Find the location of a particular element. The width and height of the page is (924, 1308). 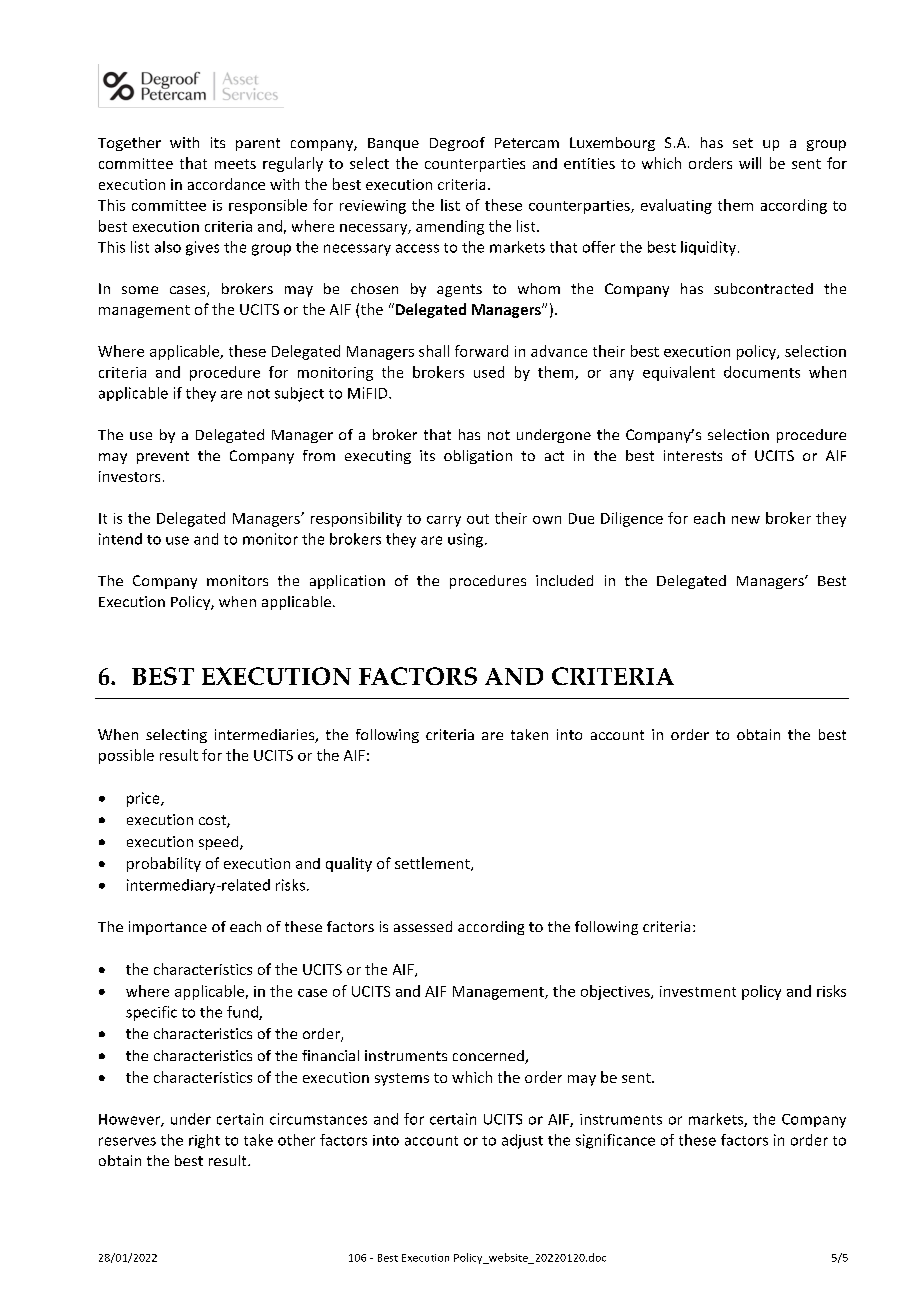

settlement is located at coordinates (433, 864).
